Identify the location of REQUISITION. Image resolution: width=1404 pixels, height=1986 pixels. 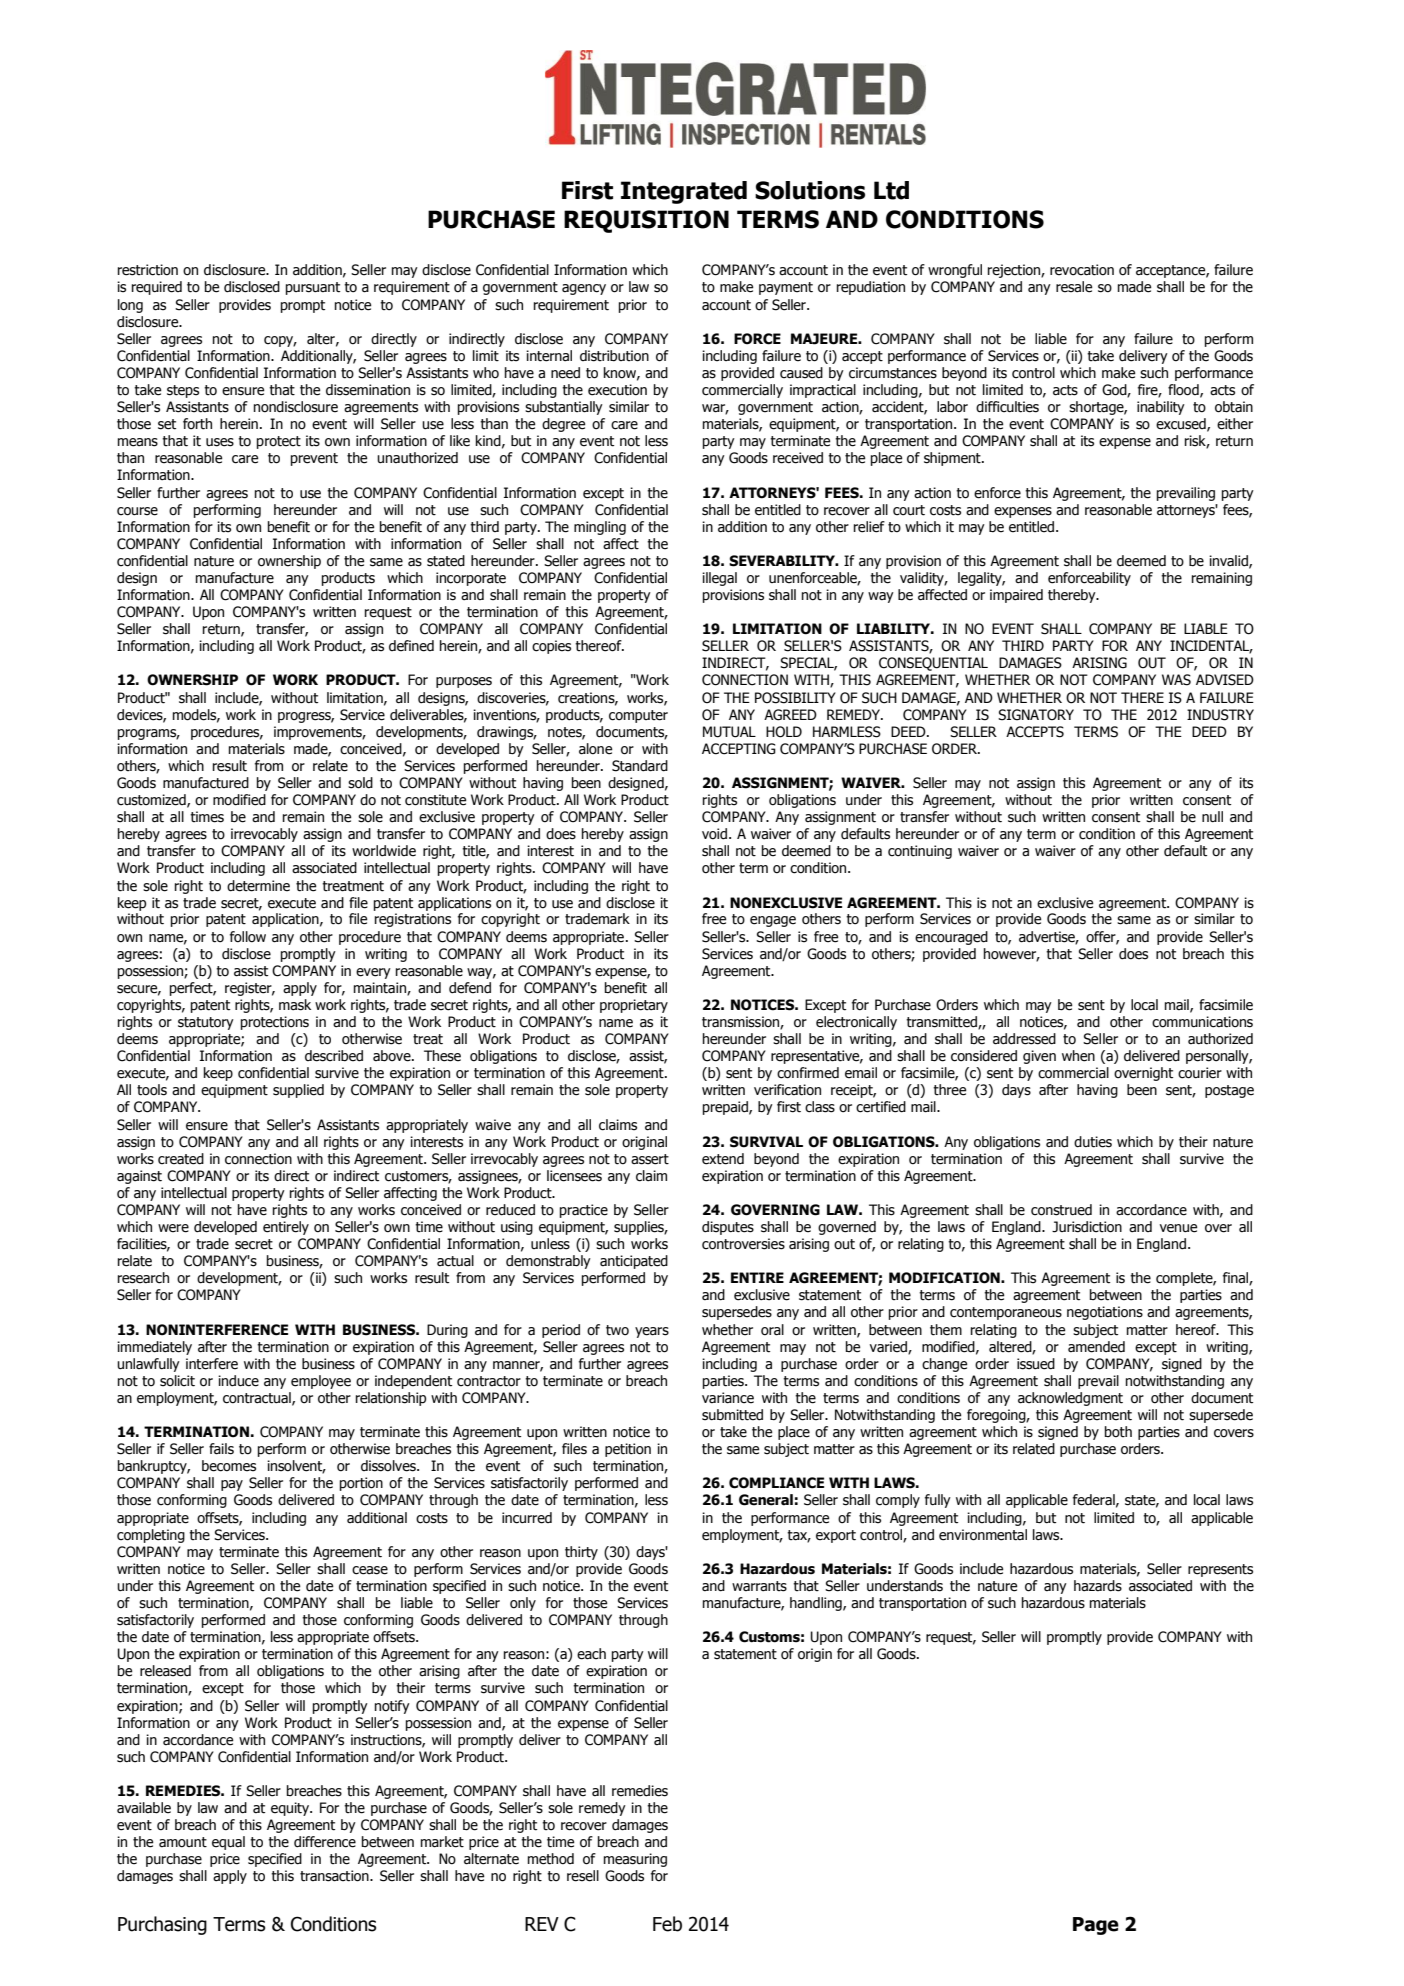
(646, 221).
